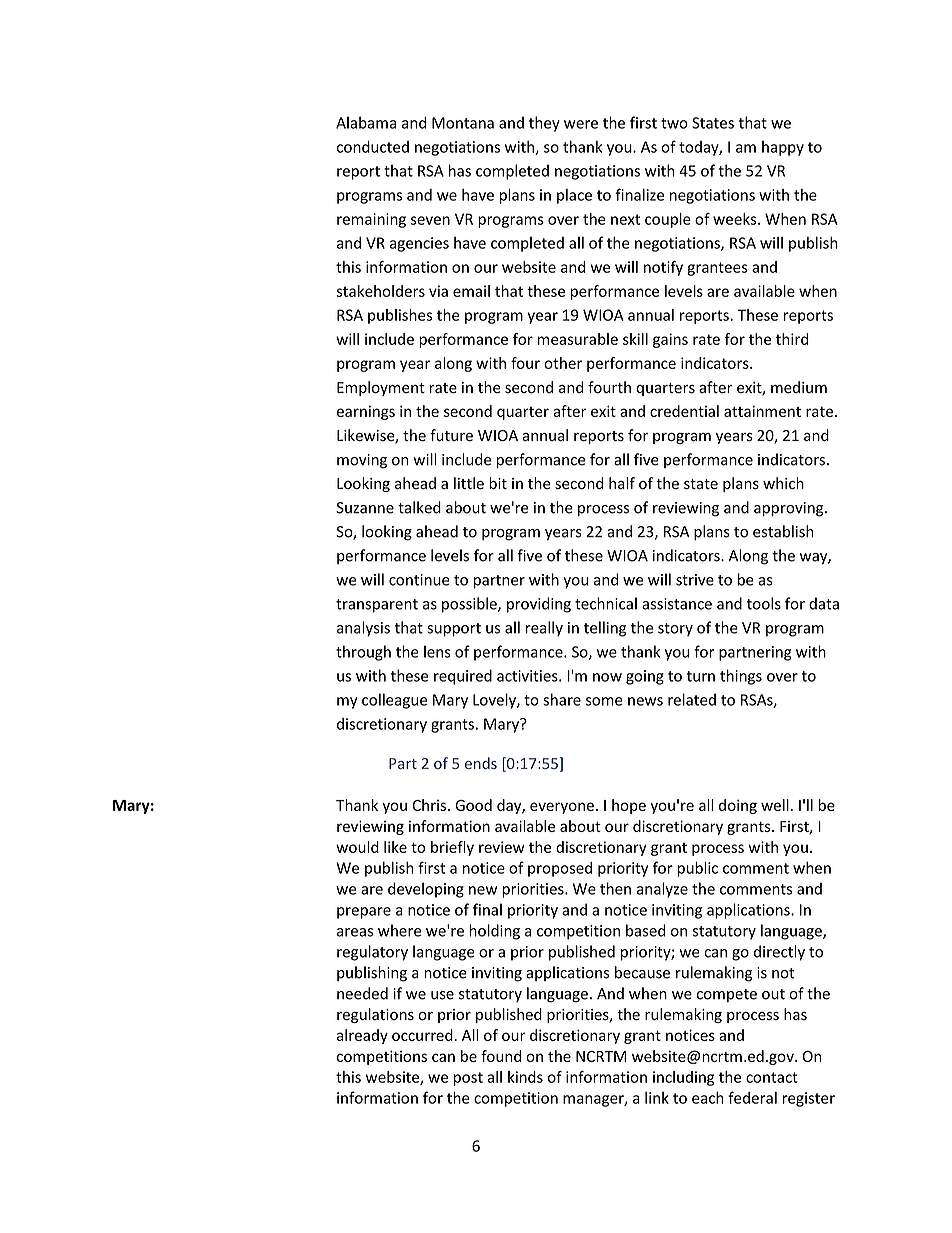 Image resolution: width=952 pixels, height=1233 pixels. I want to click on continue, so click(419, 580).
